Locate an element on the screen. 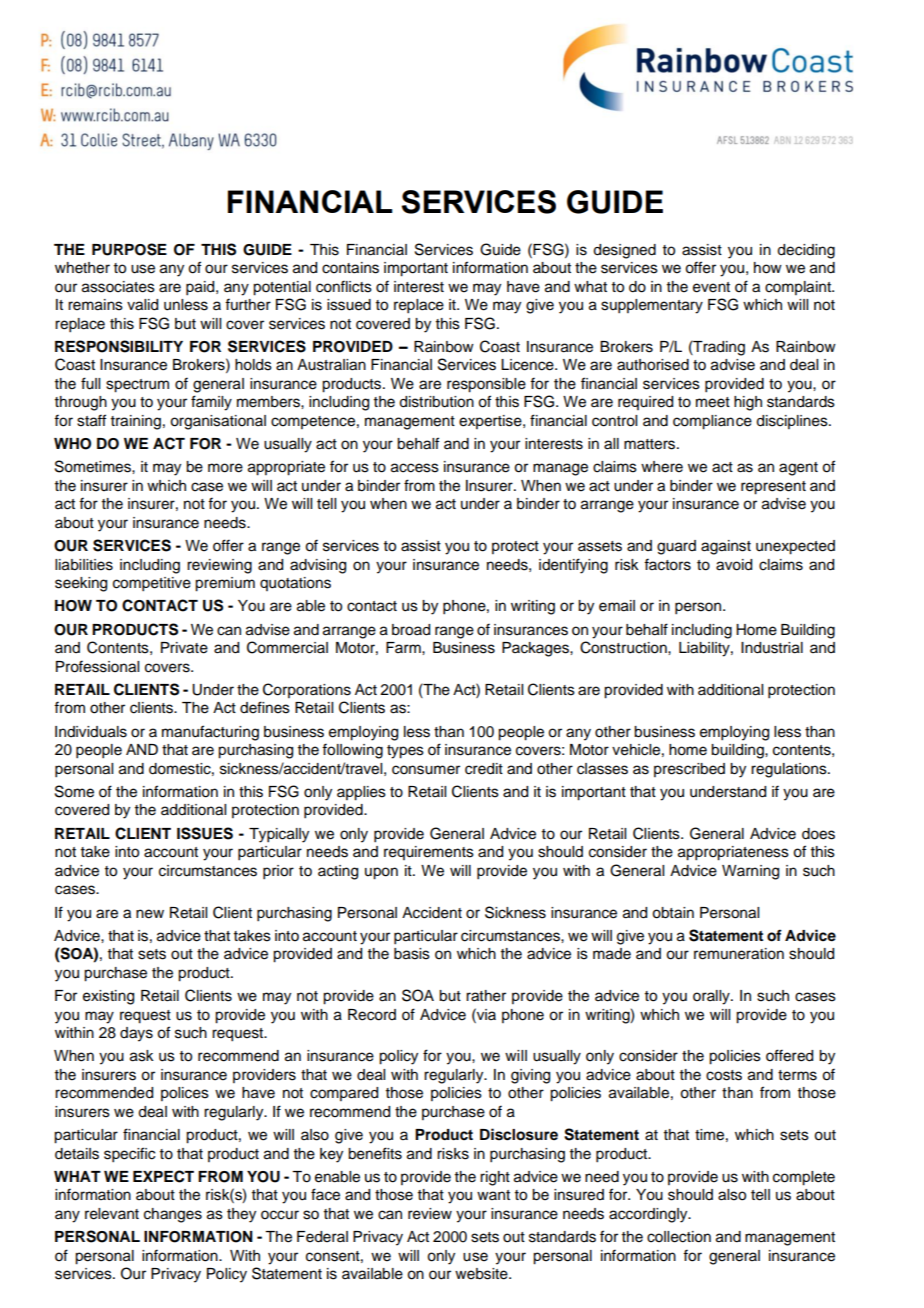  prescribed is located at coordinates (689, 770).
